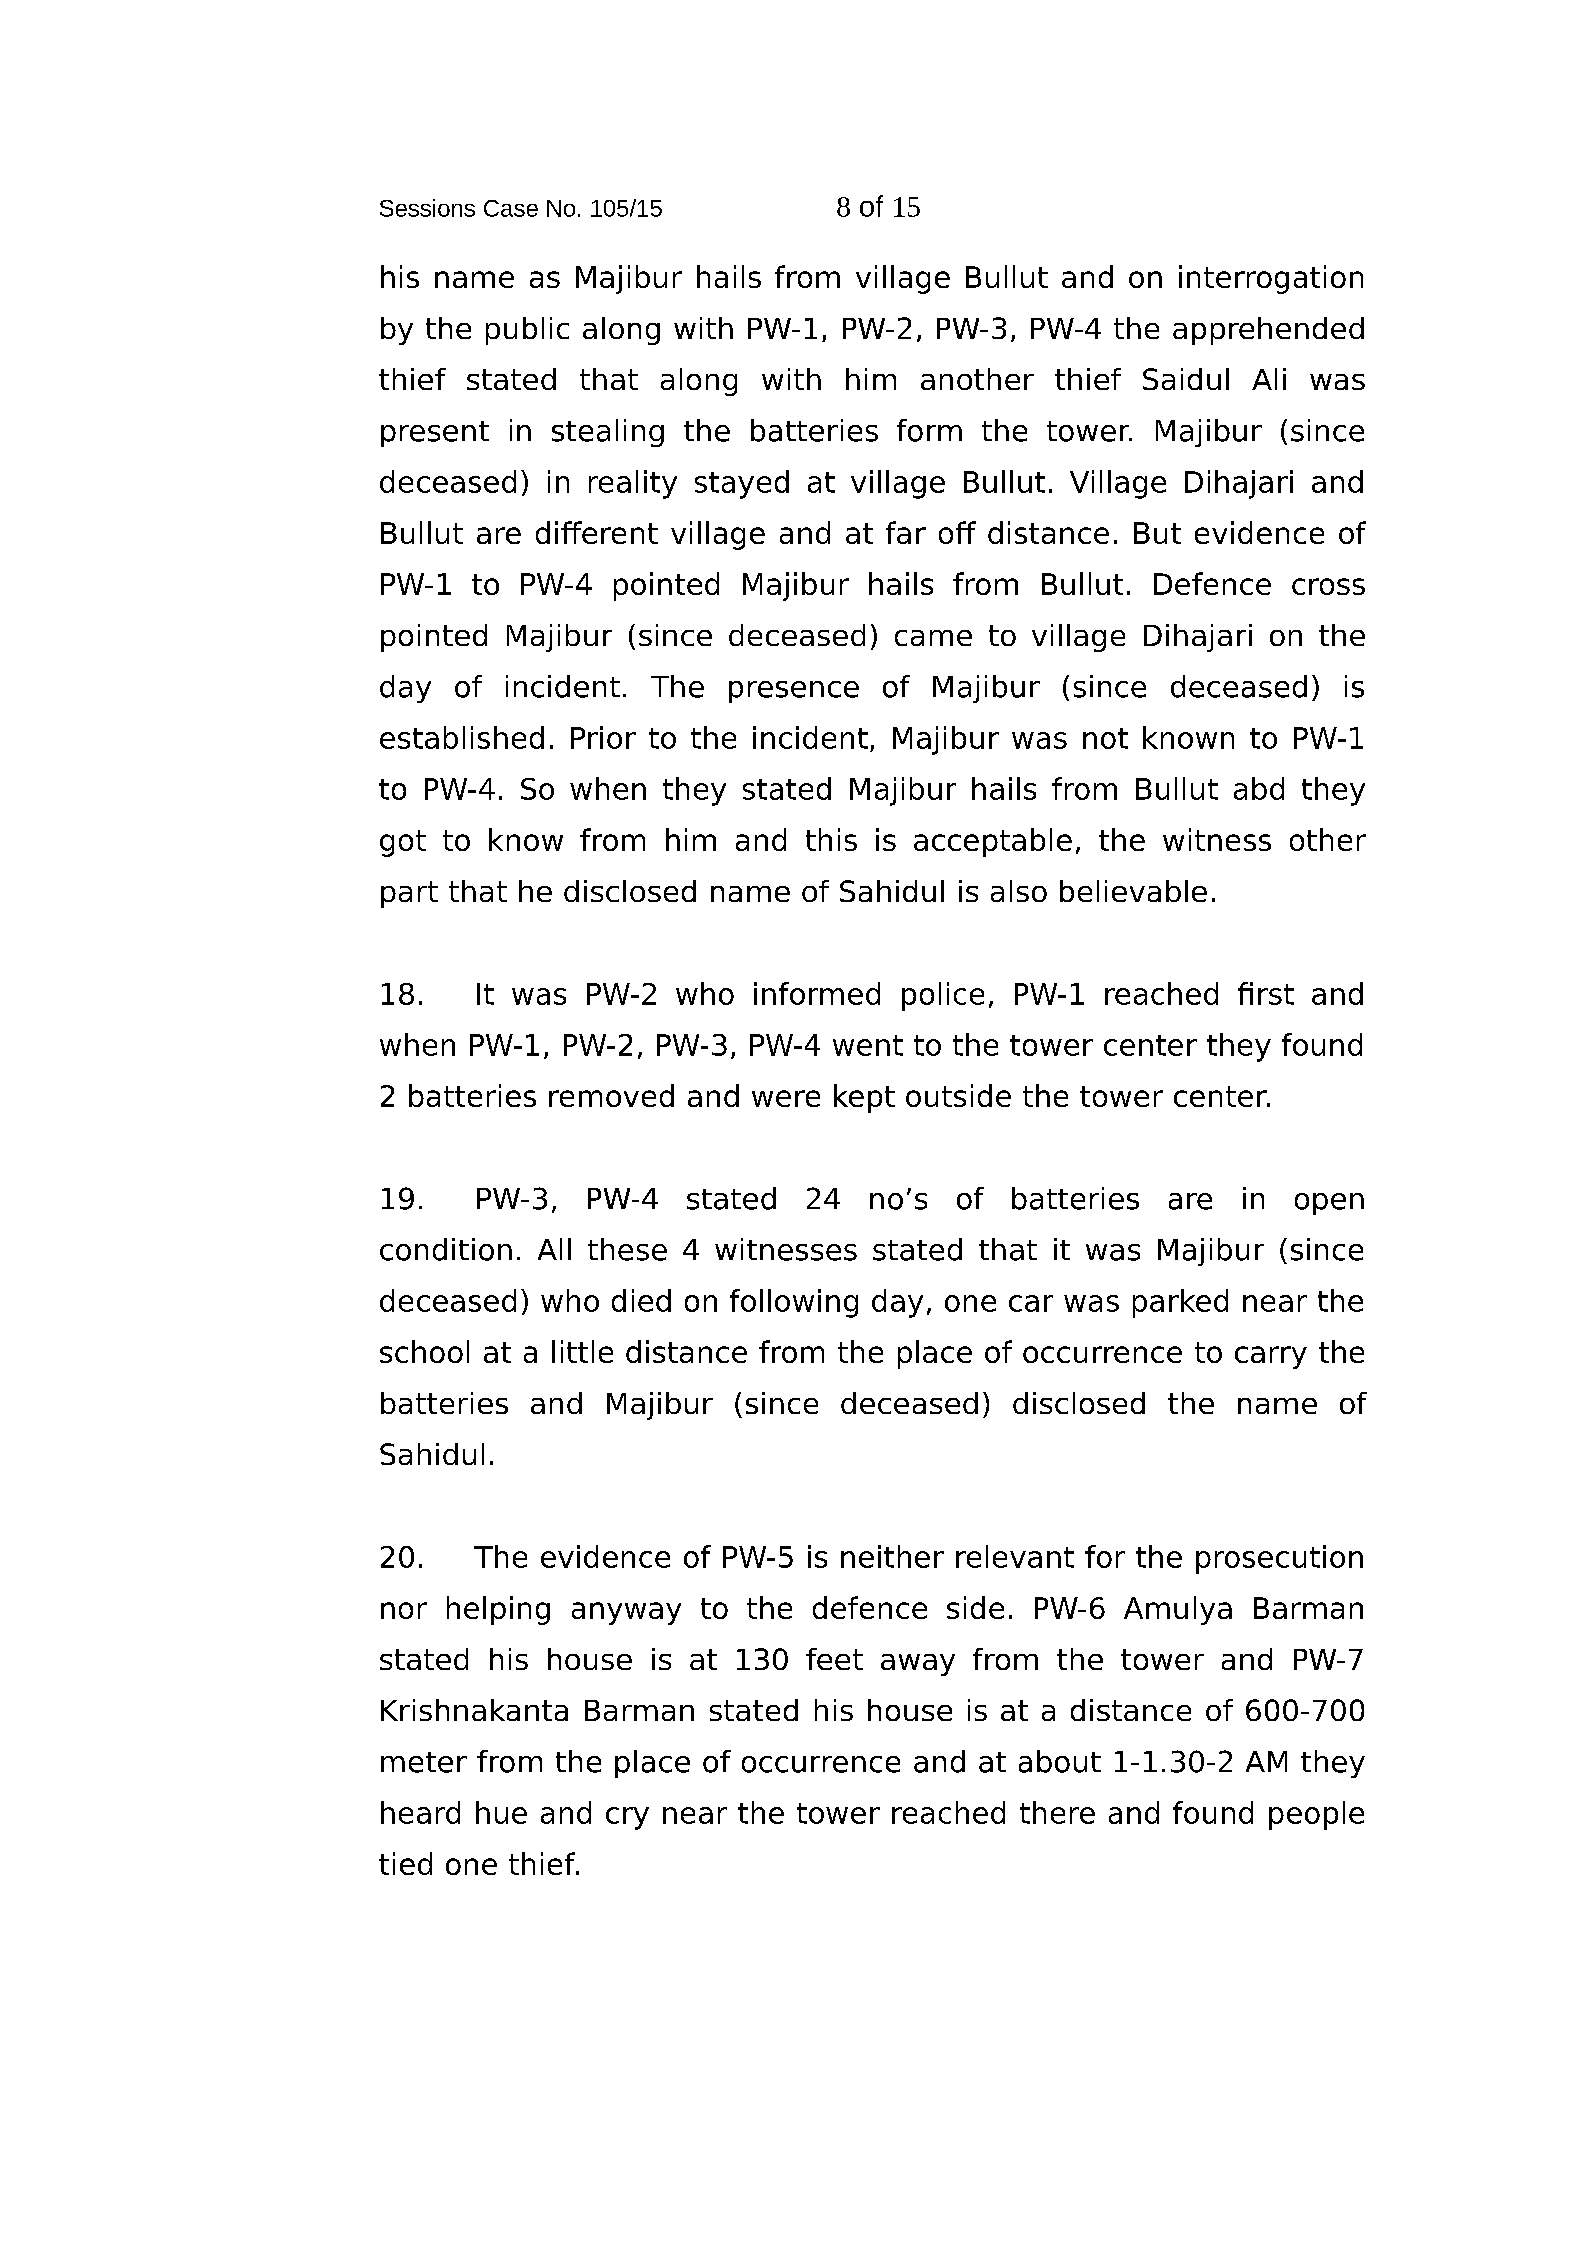 This screenshot has height=2245, width=1587. Describe the element at coordinates (462, 737) in the screenshot. I see `established` at that location.
